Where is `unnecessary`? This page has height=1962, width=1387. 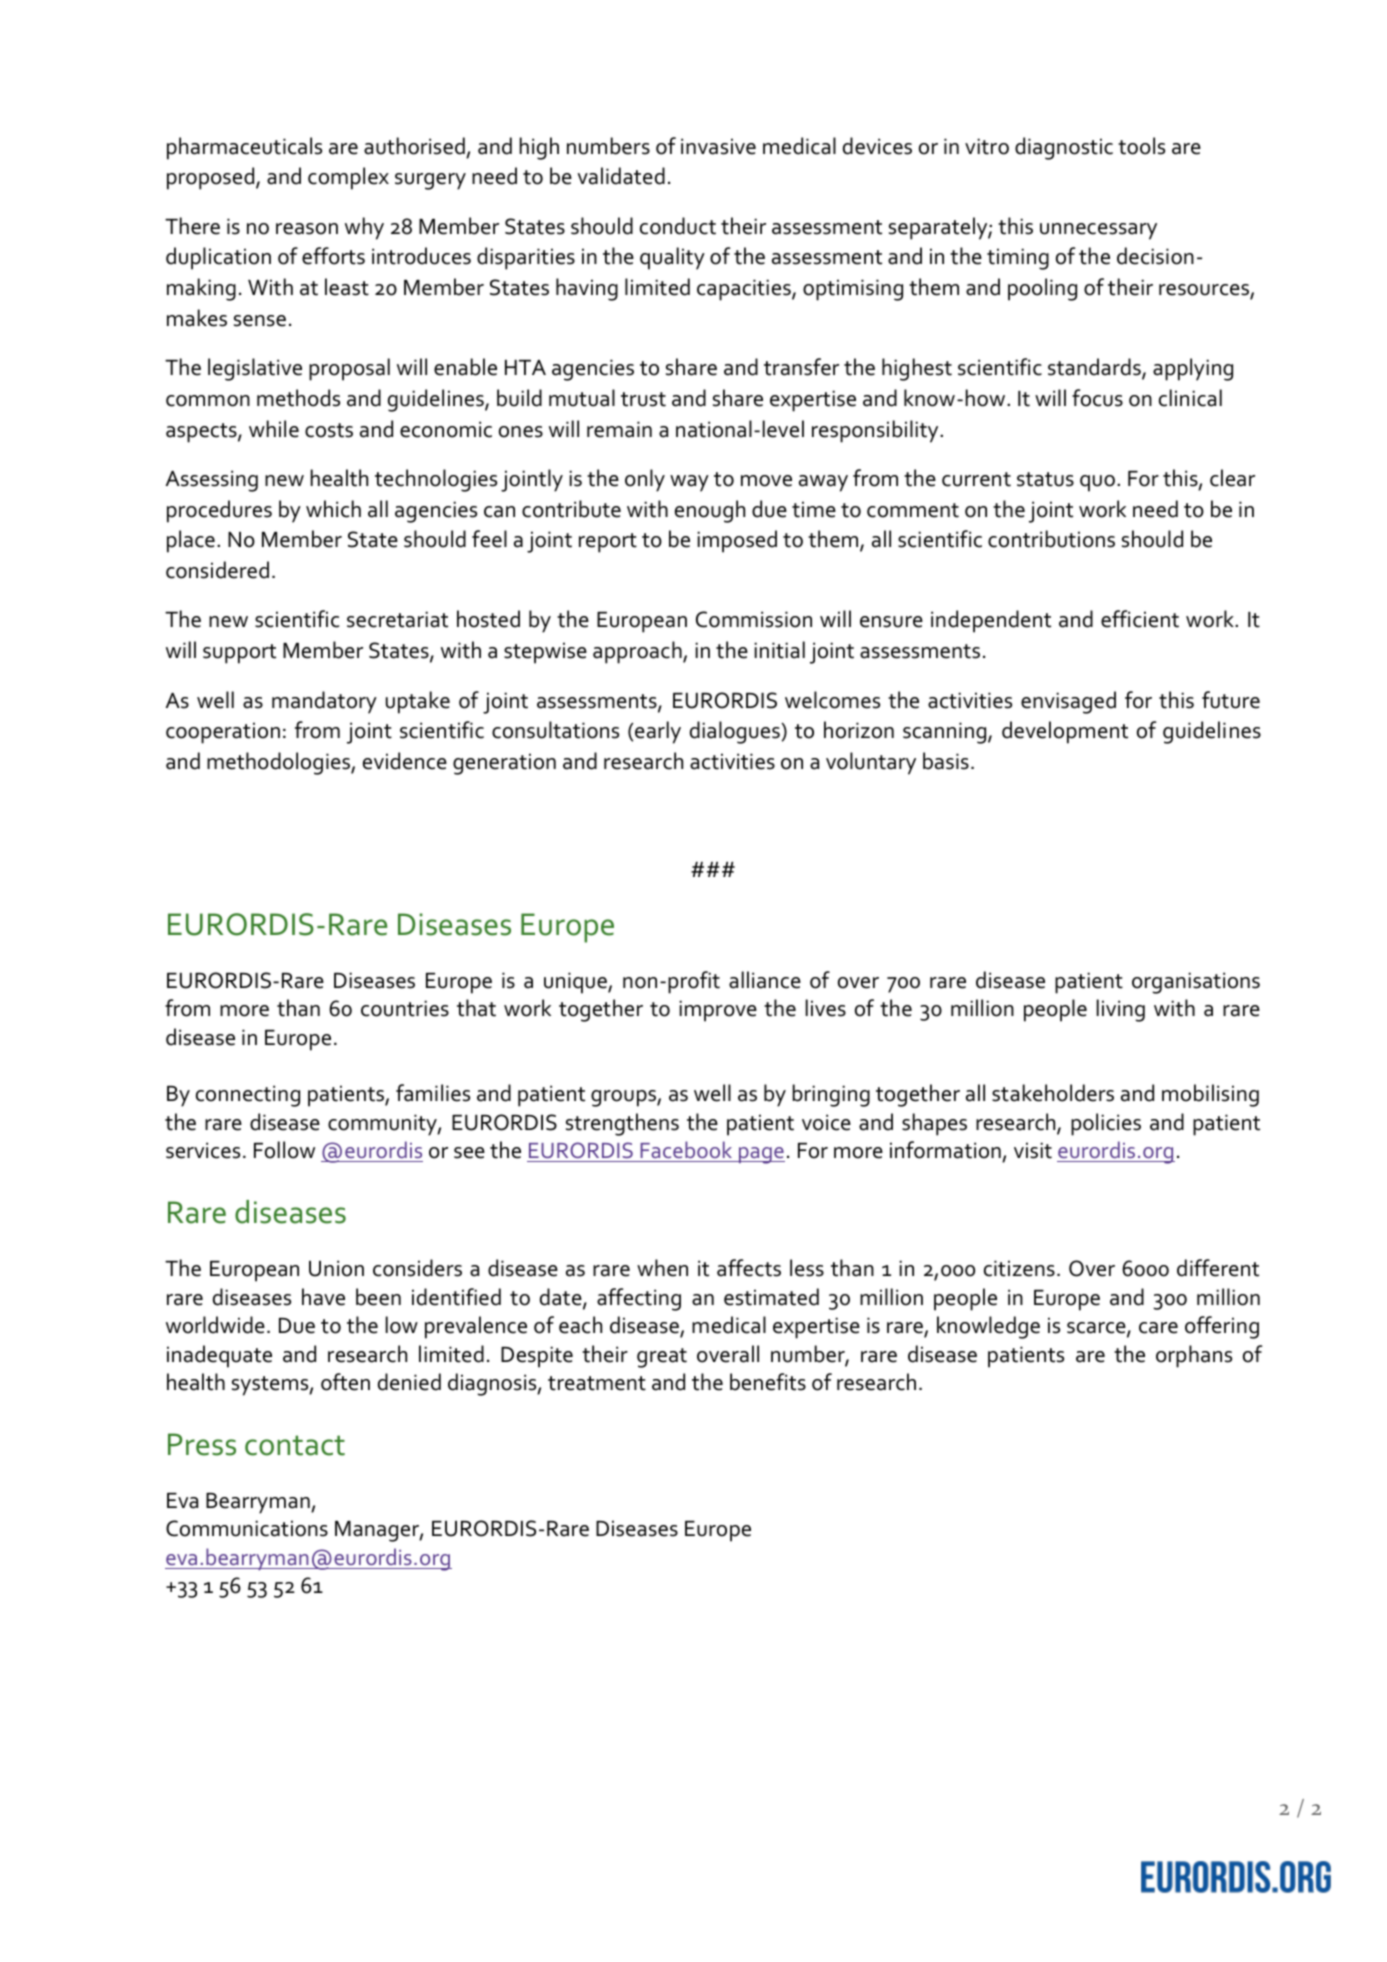 unnecessary is located at coordinates (1098, 231).
